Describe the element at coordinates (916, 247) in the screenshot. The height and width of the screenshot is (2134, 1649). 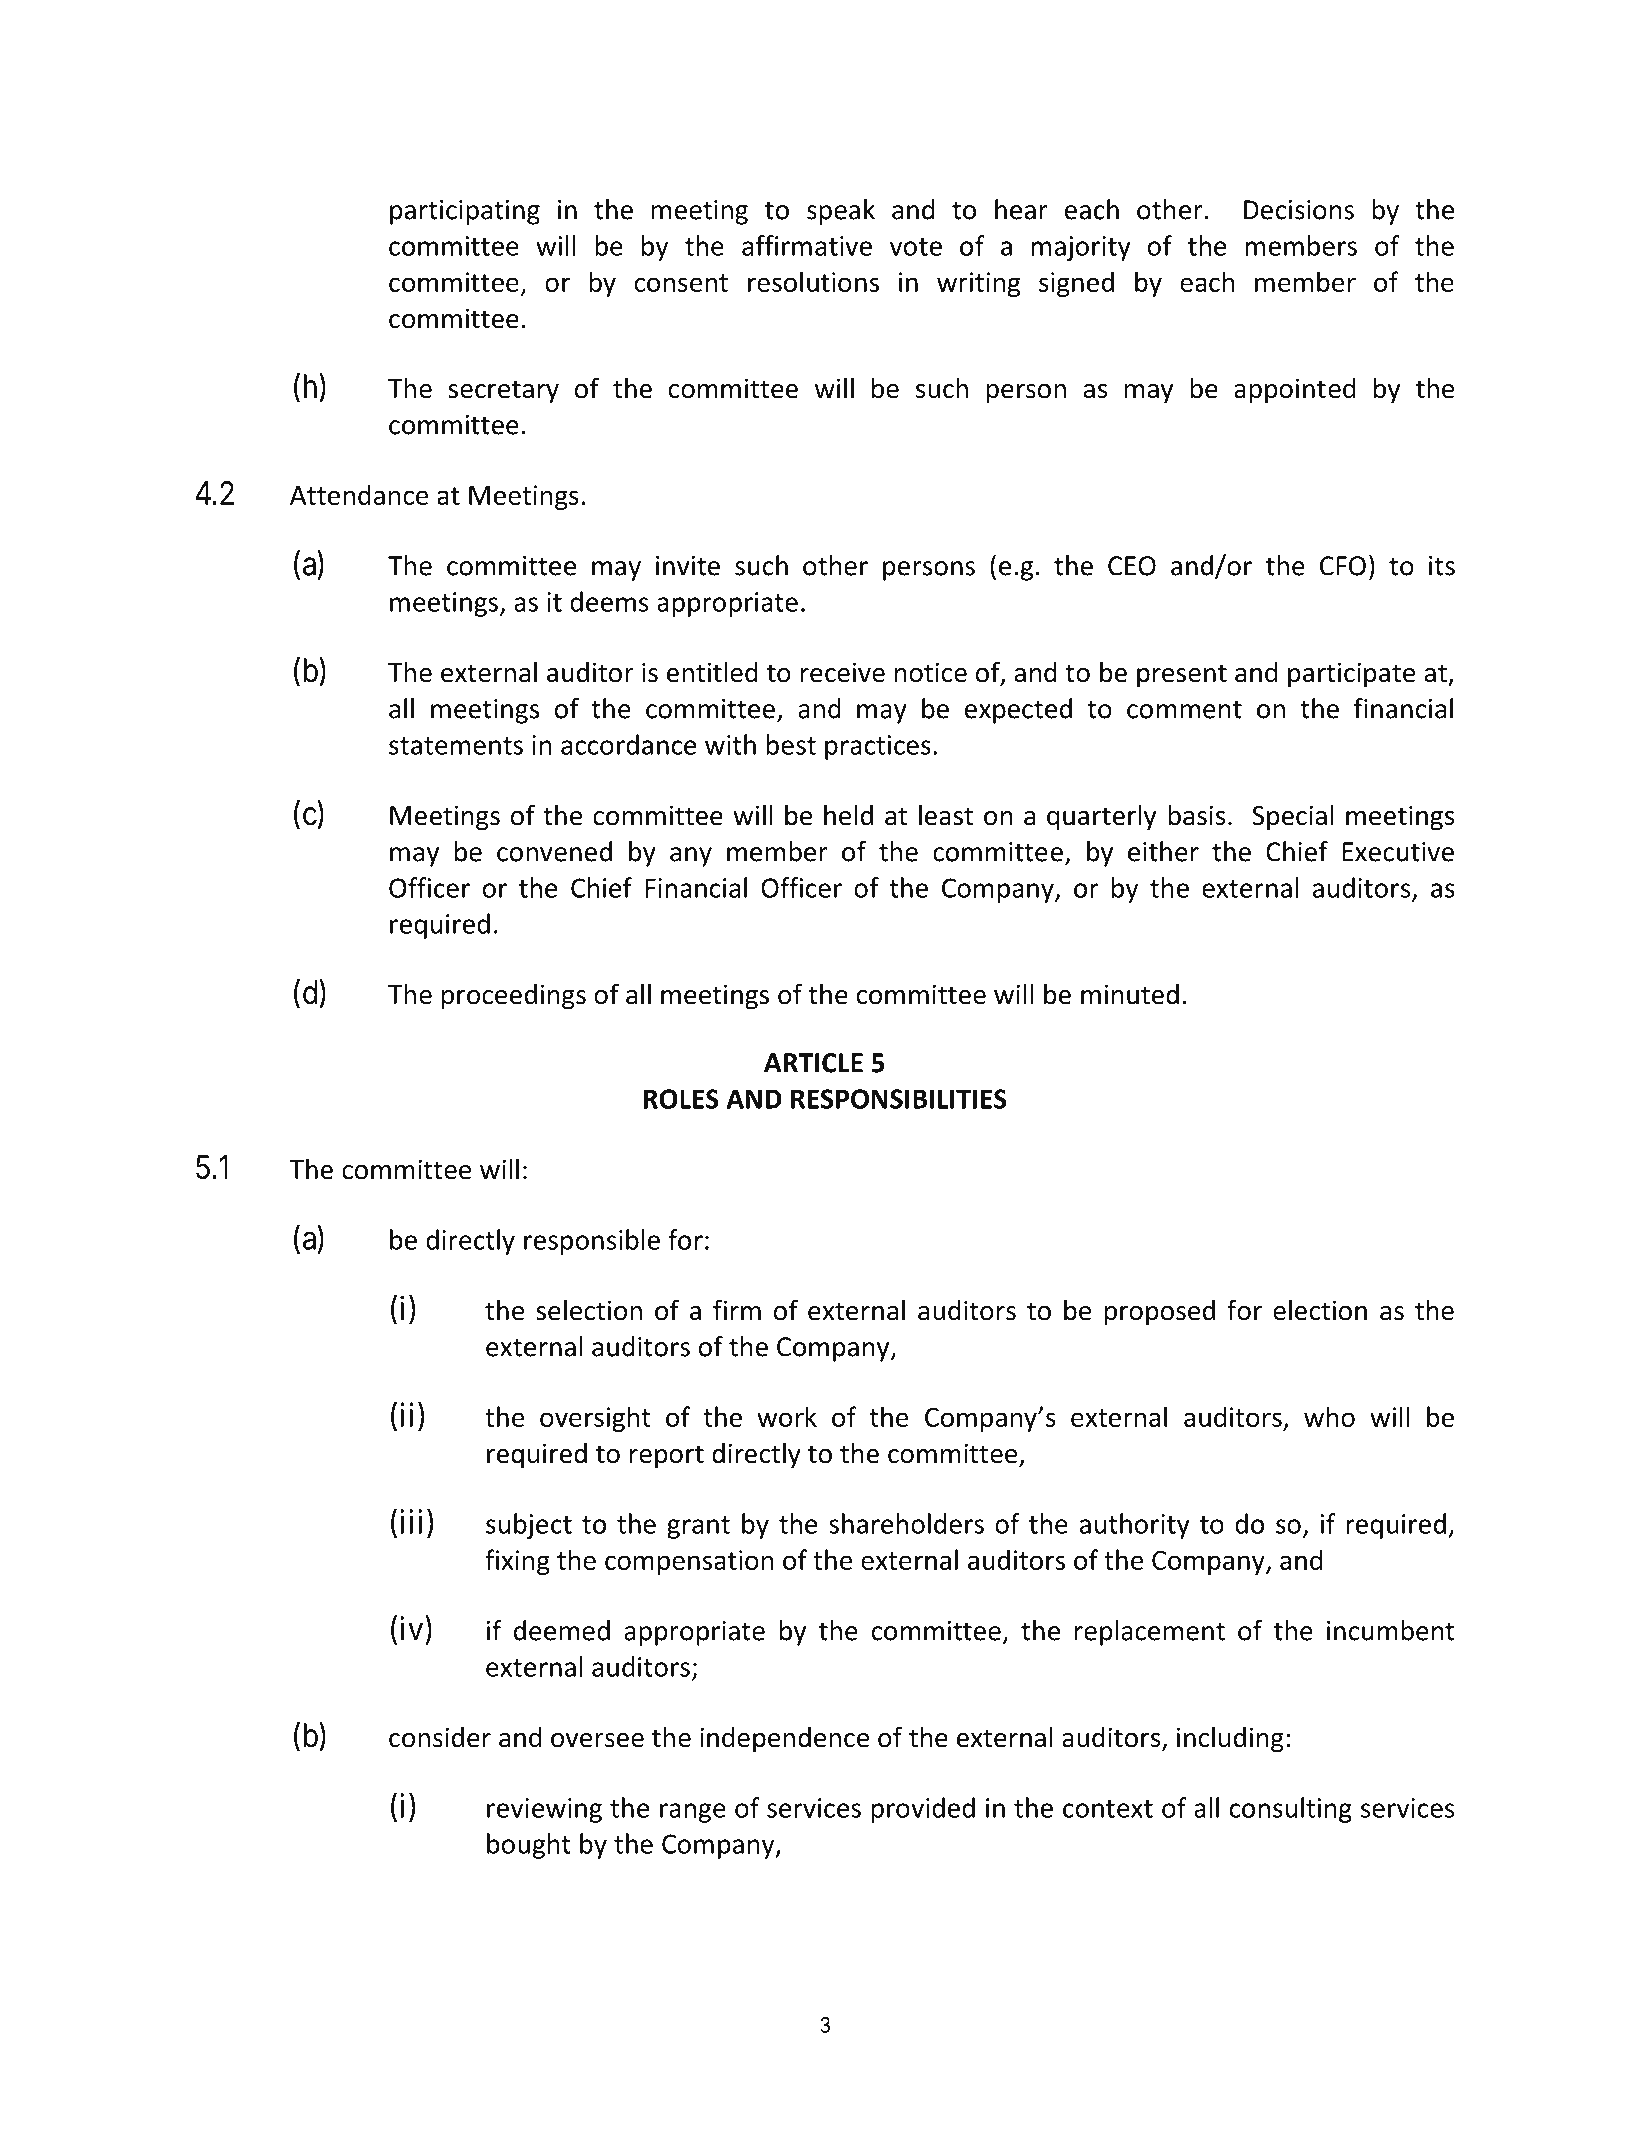
I see `vote` at that location.
